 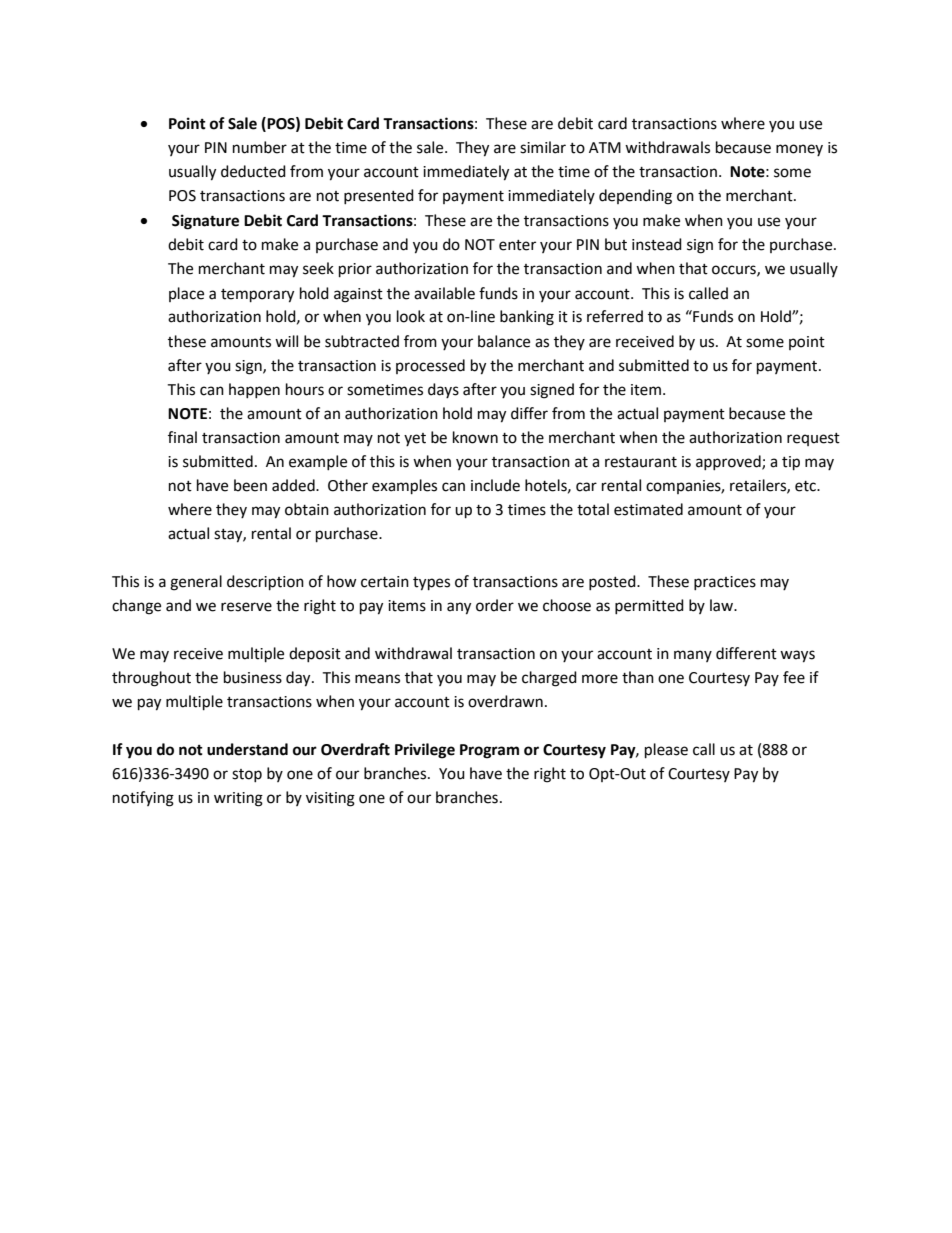 What do you see at coordinates (666, 751) in the page?
I see `please` at bounding box center [666, 751].
